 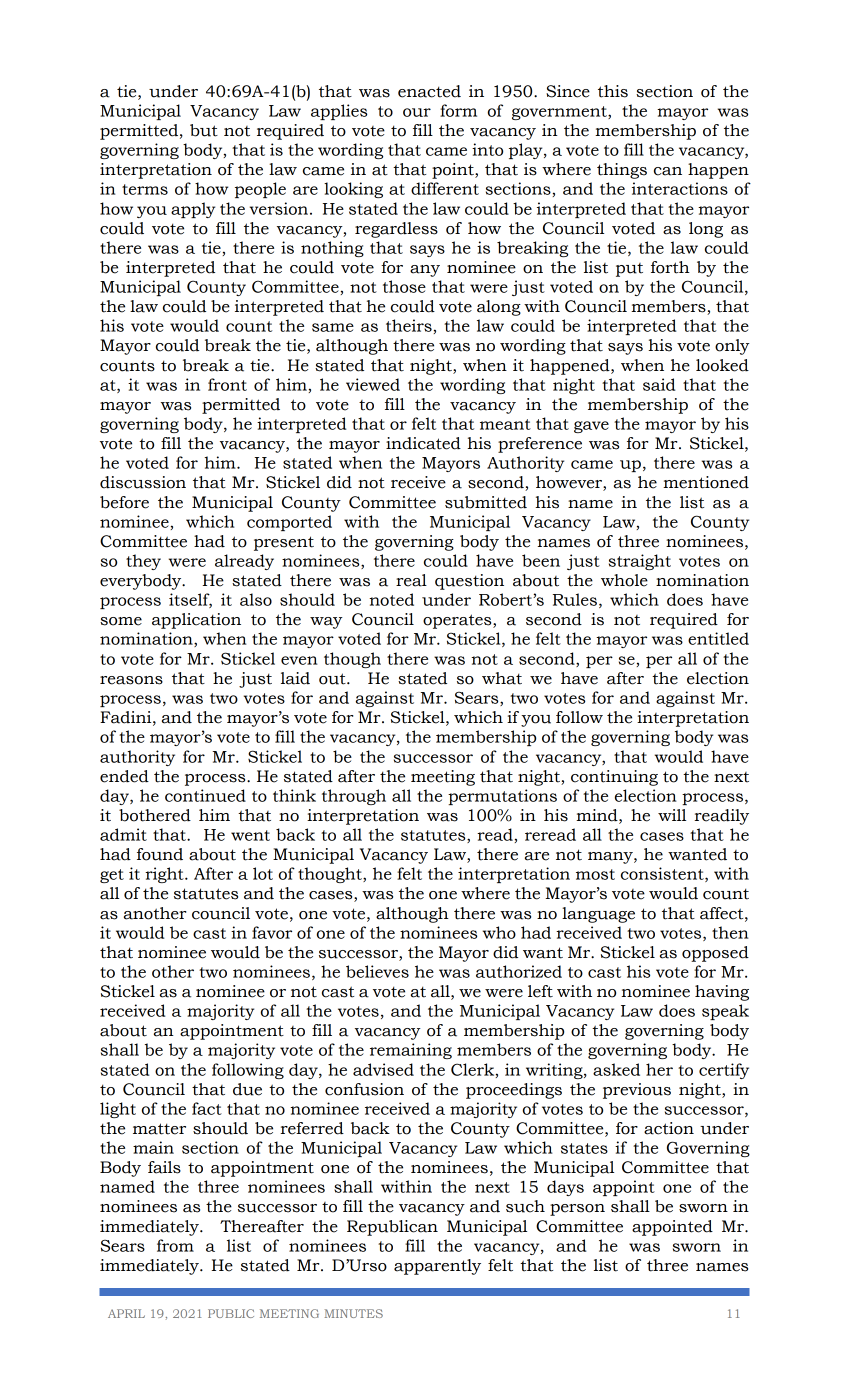 I want to click on from, so click(x=175, y=1245).
